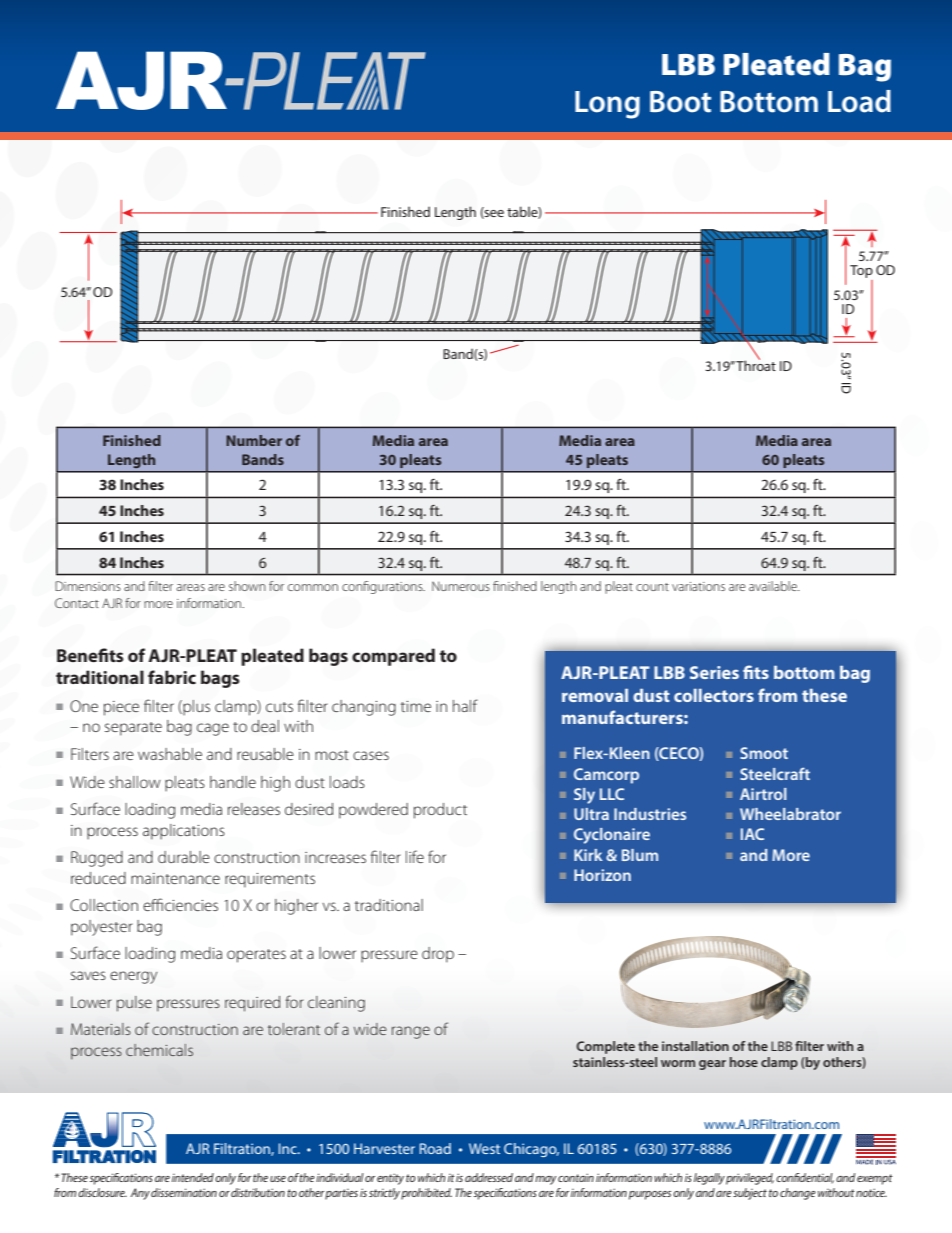 This image has height=1233, width=952. I want to click on Number, so click(254, 440).
